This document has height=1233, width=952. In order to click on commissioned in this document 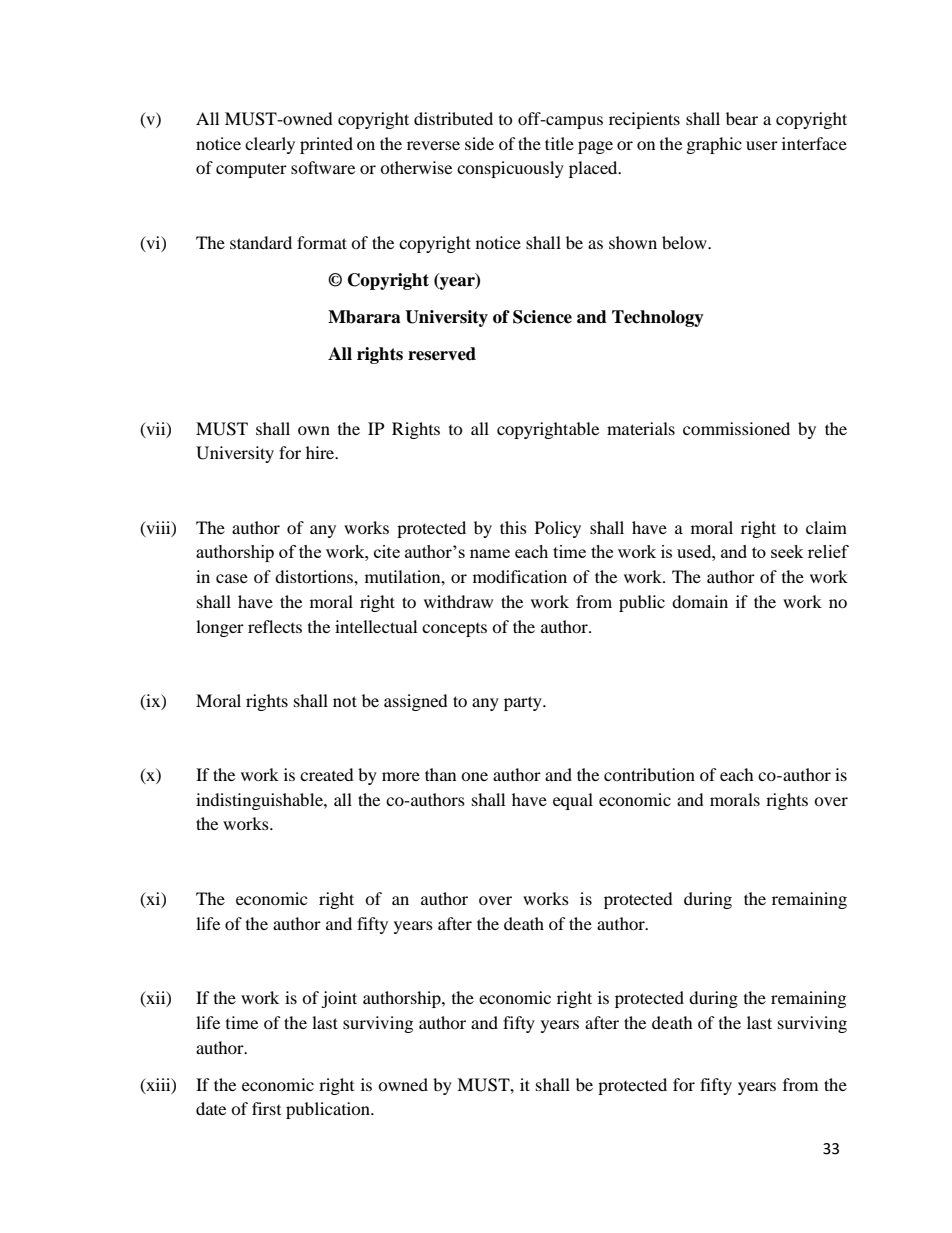, I will do `click(736, 428)`.
